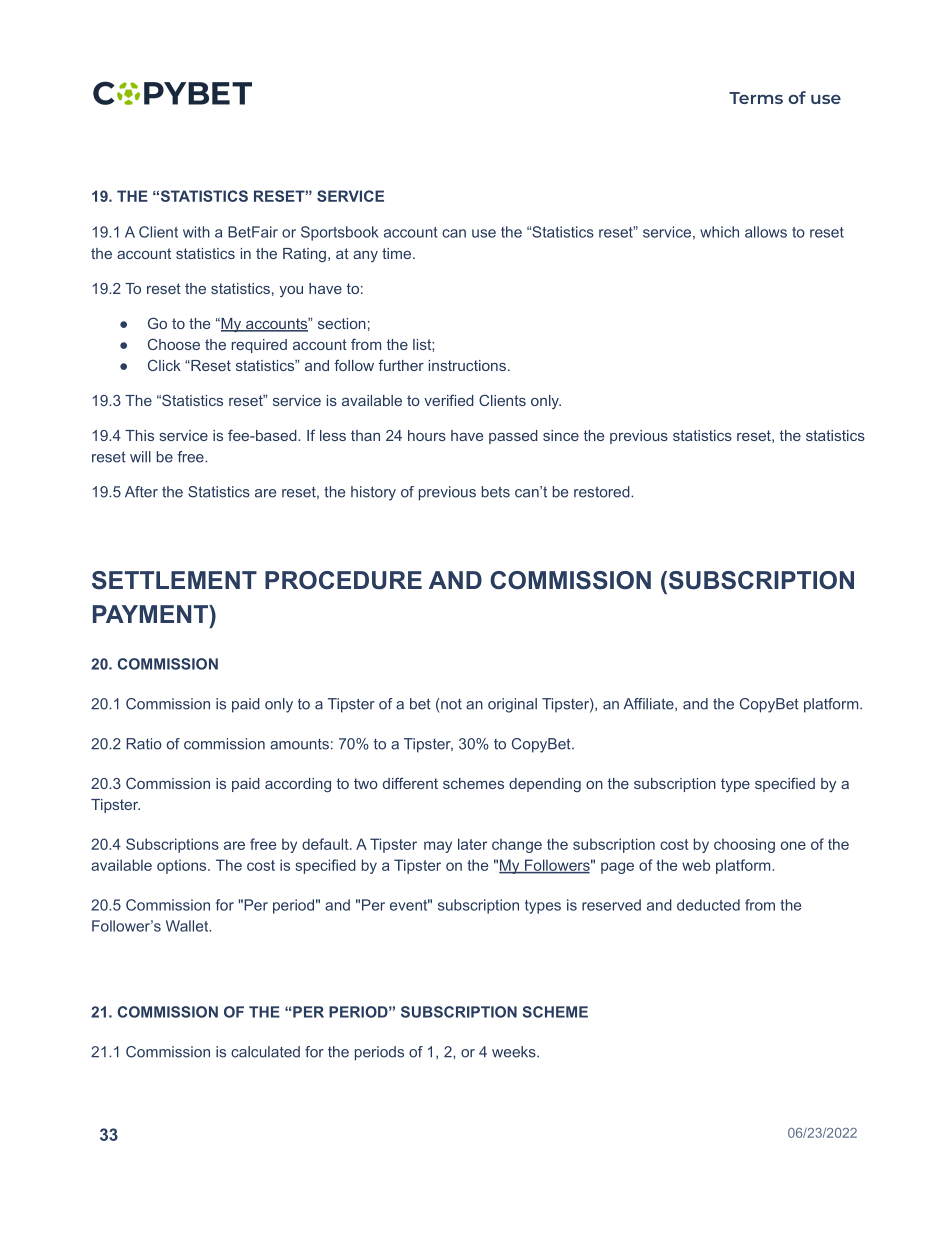  What do you see at coordinates (756, 98) in the image?
I see `Terms` at bounding box center [756, 98].
